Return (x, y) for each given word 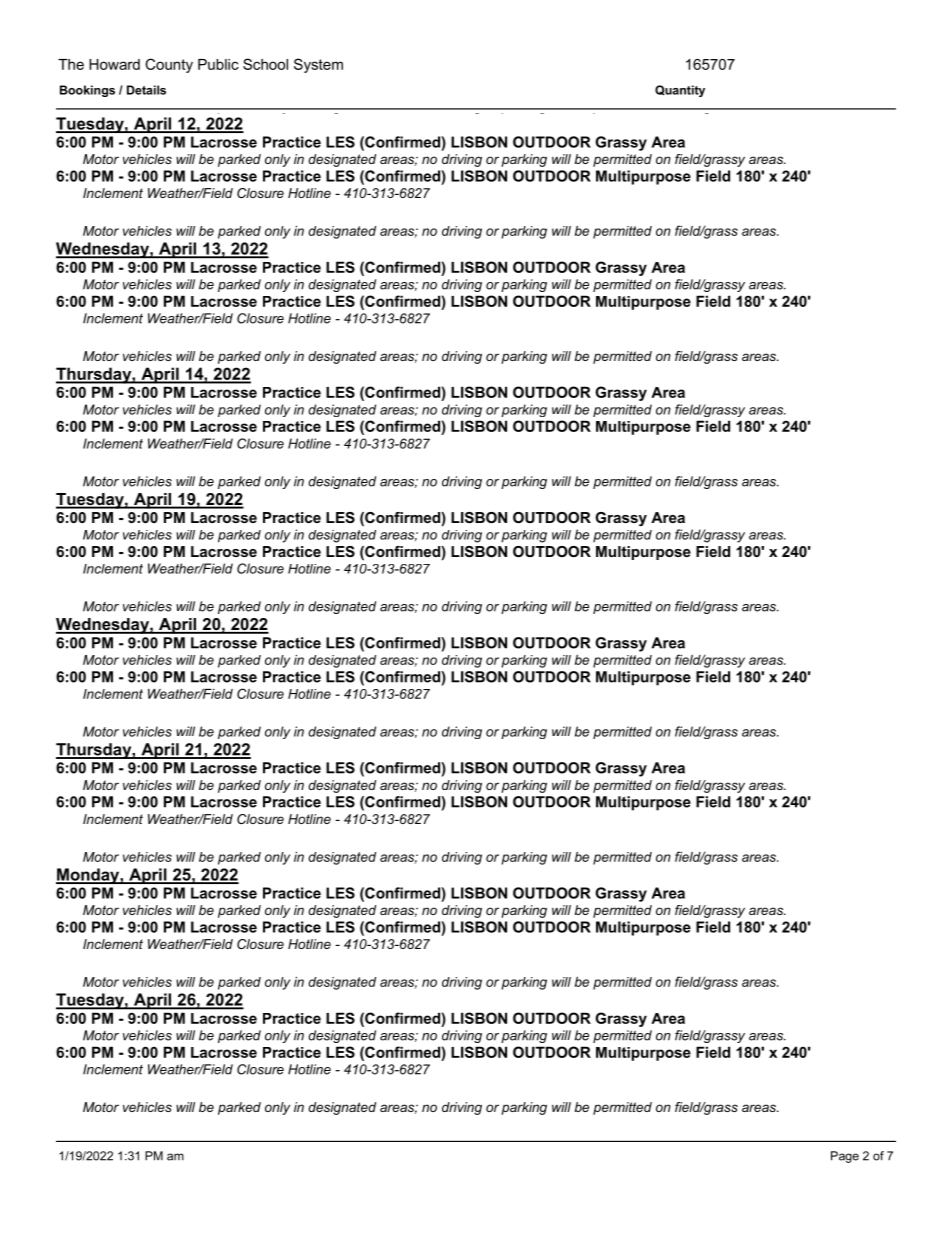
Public (218, 64)
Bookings (87, 91)
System (318, 65)
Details (146, 90)
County (169, 65)
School (265, 64)
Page (845, 1157)
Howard (114, 64)
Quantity (680, 91)
